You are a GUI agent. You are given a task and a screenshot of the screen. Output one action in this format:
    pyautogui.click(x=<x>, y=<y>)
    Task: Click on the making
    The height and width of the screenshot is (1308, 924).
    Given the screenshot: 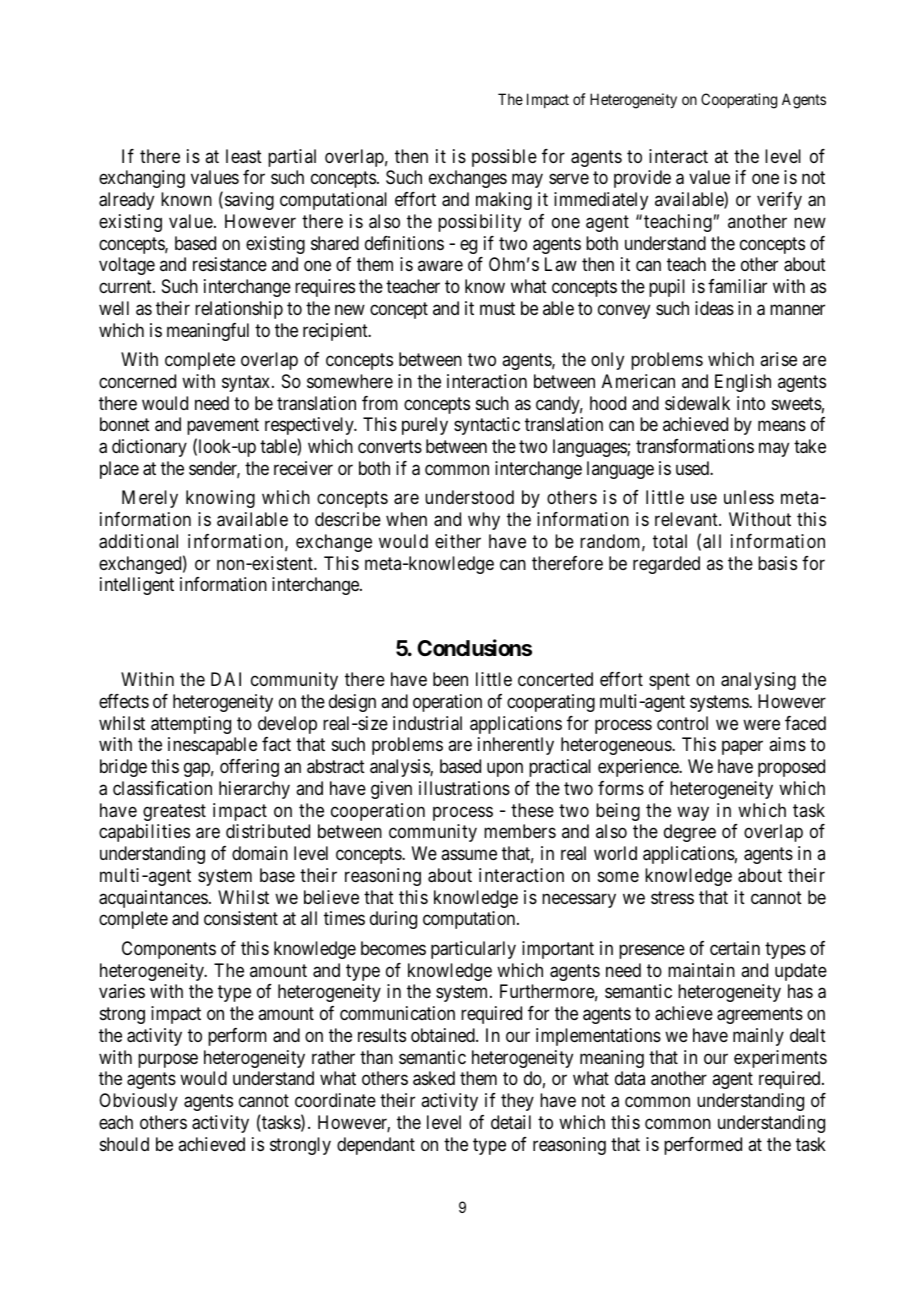 What is the action you would take?
    pyautogui.click(x=504, y=201)
